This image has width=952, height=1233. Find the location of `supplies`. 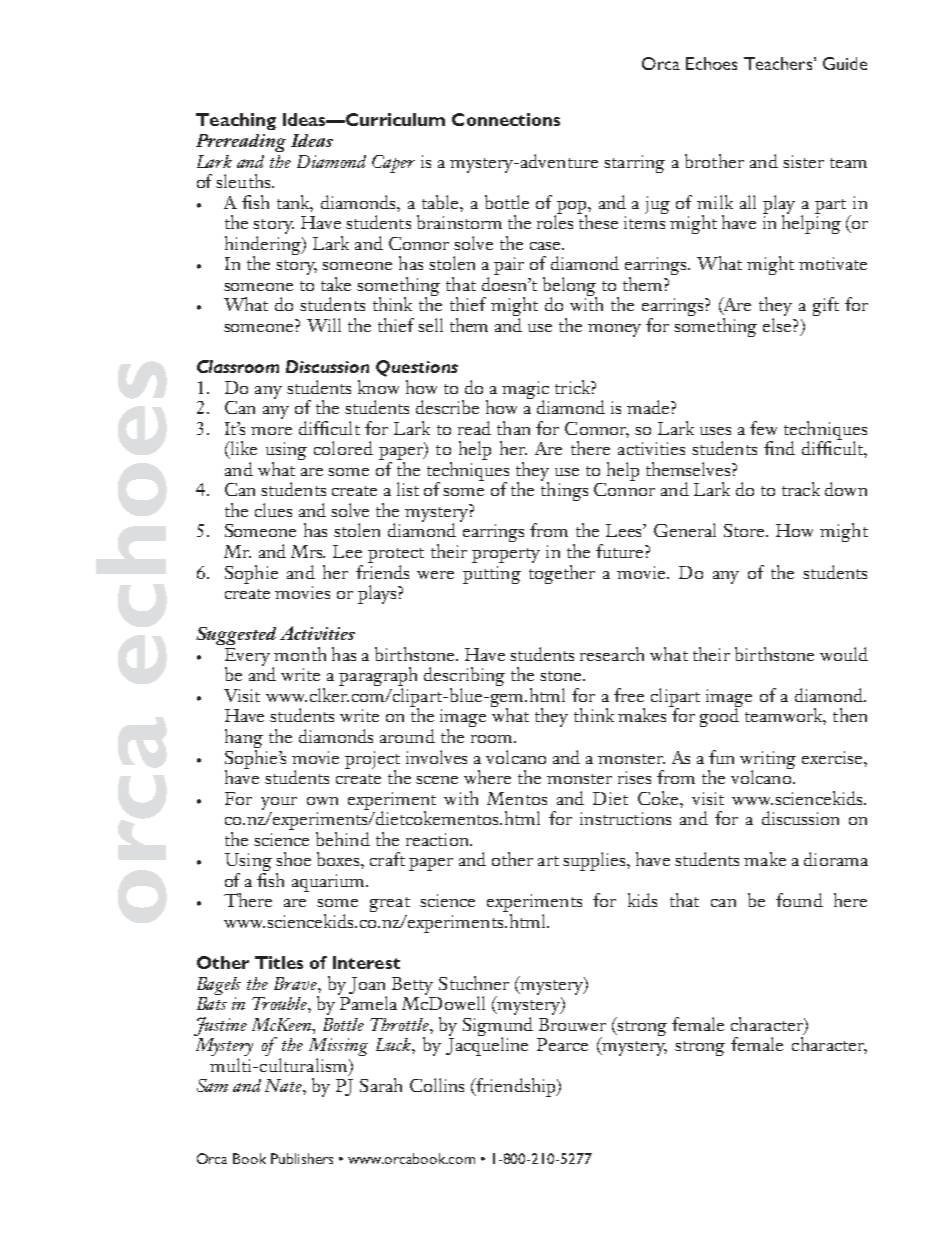

supplies is located at coordinates (595, 861).
